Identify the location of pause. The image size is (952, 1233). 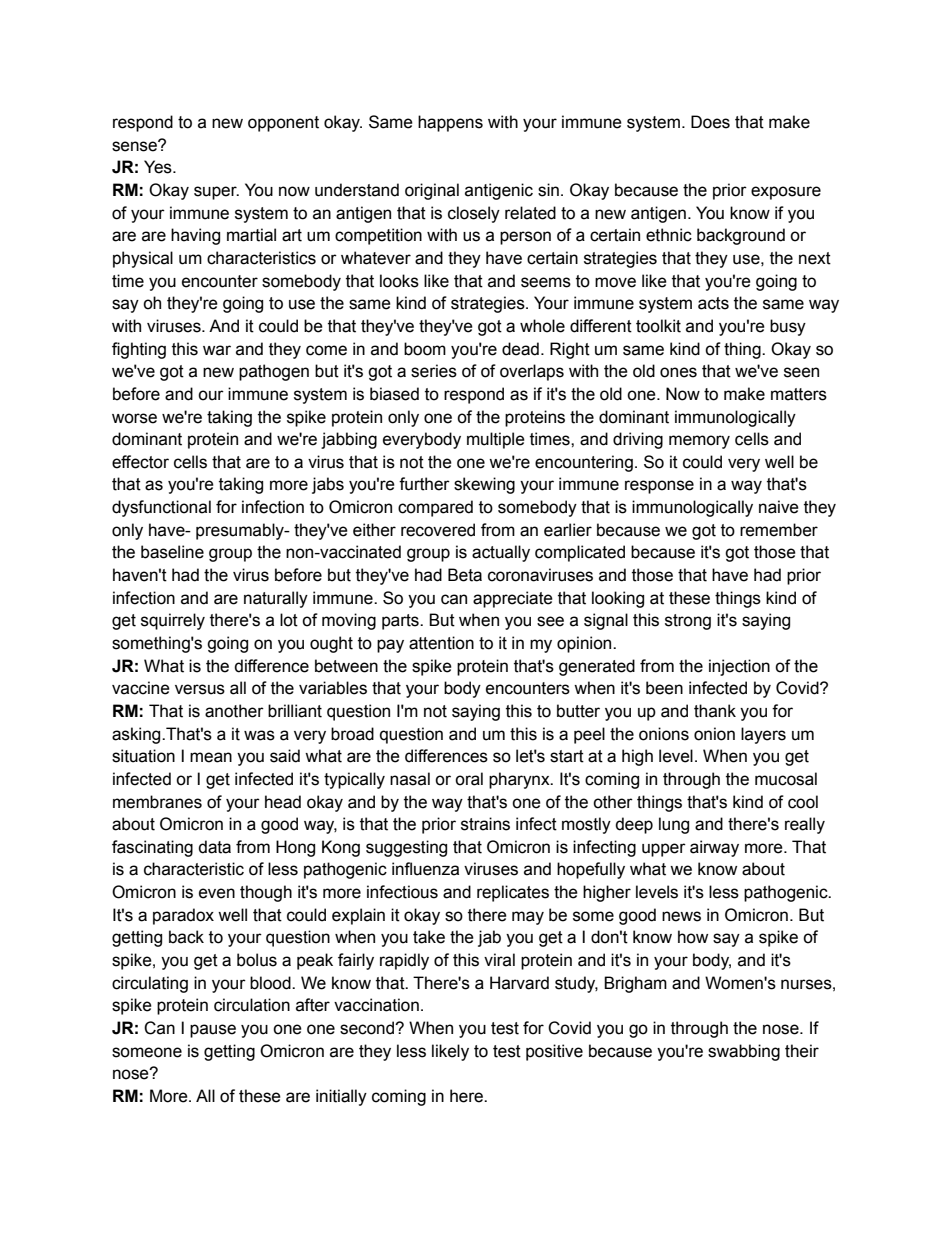
(213, 1031).
